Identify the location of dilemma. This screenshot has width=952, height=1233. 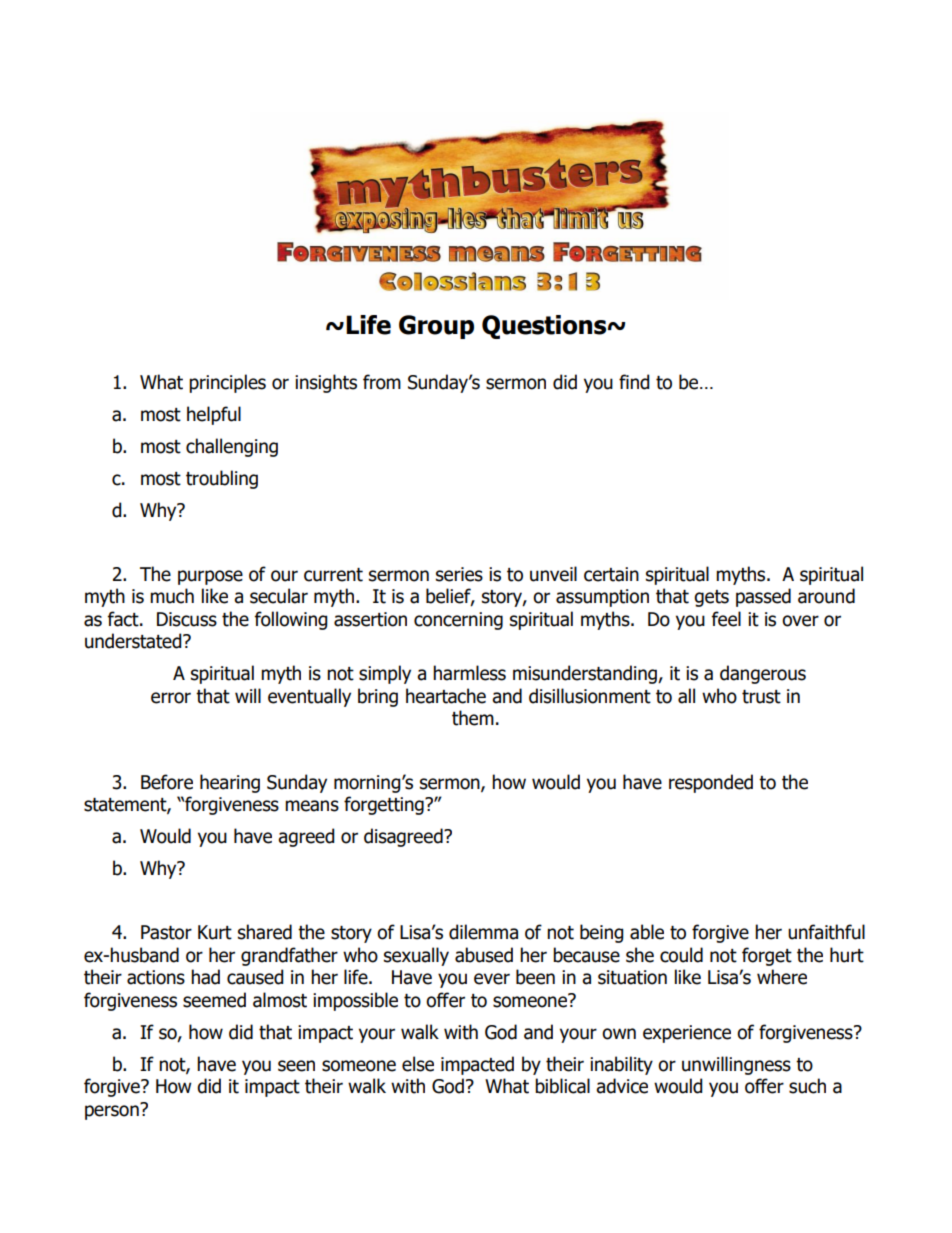
(483, 932).
